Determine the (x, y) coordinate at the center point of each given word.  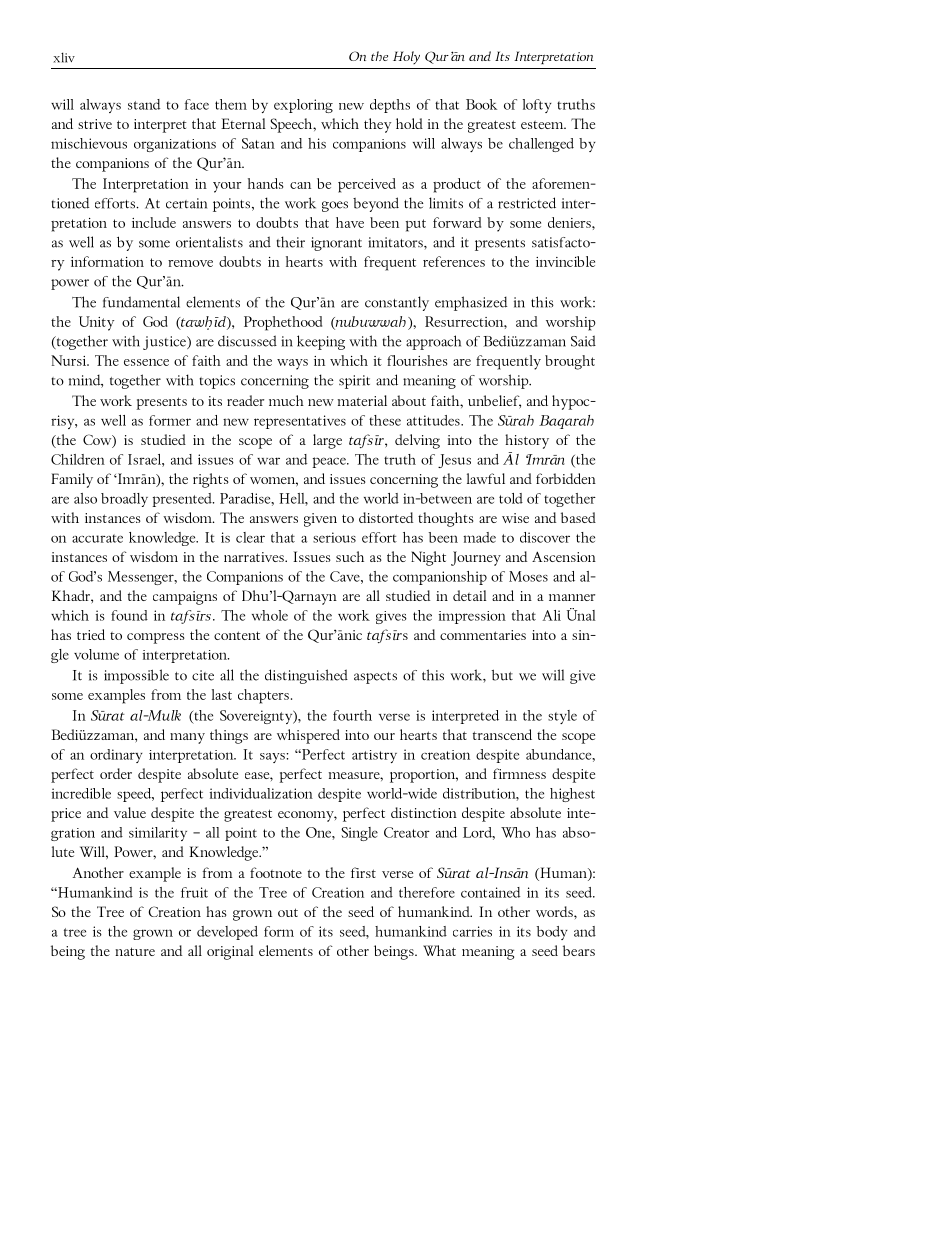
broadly (124, 500)
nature (135, 951)
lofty (537, 106)
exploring (303, 106)
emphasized (471, 303)
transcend (502, 734)
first (363, 872)
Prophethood (283, 323)
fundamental (141, 302)
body (552, 933)
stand (144, 104)
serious (334, 537)
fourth (352, 715)
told (511, 498)
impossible (136, 676)
